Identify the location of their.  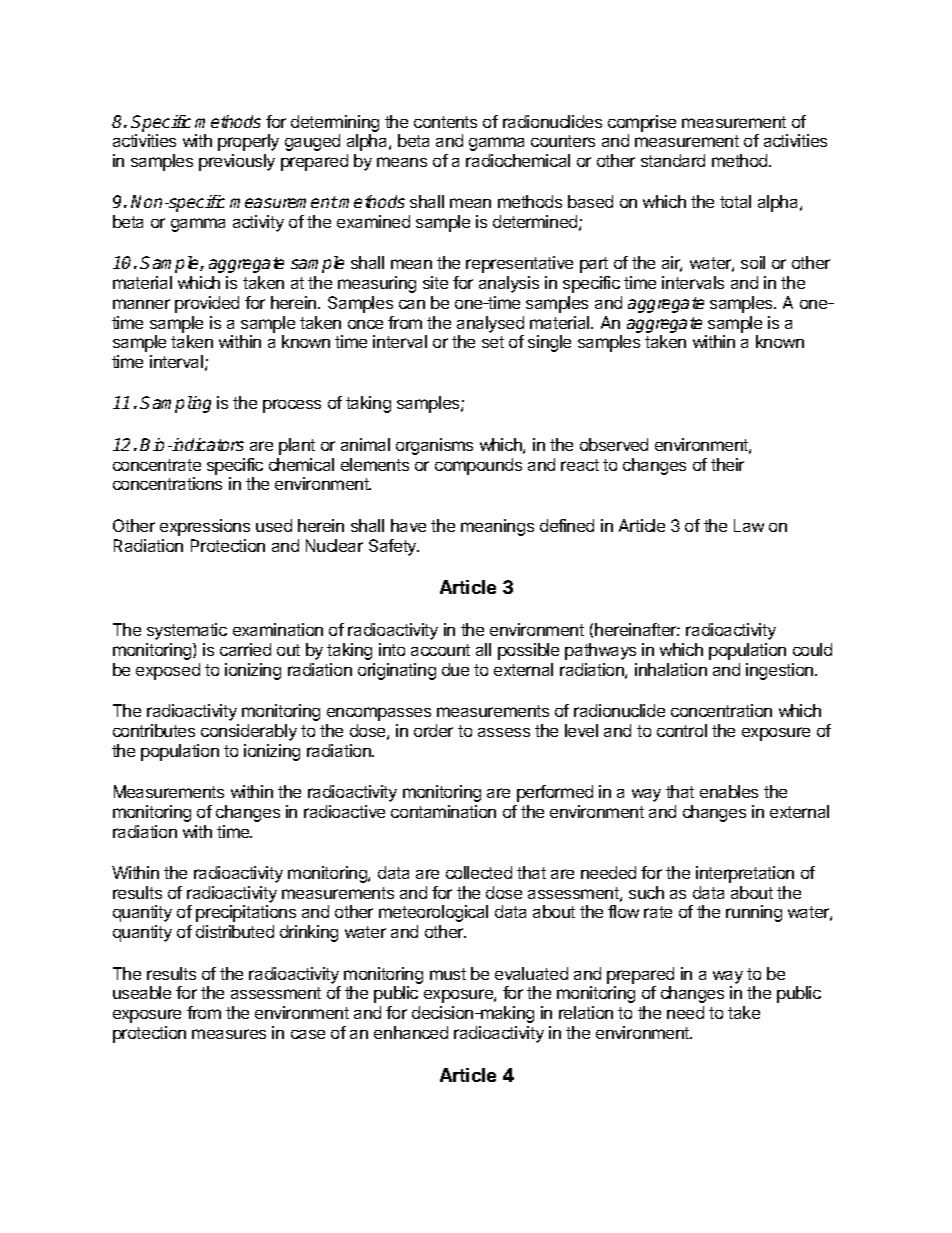
(727, 464).
